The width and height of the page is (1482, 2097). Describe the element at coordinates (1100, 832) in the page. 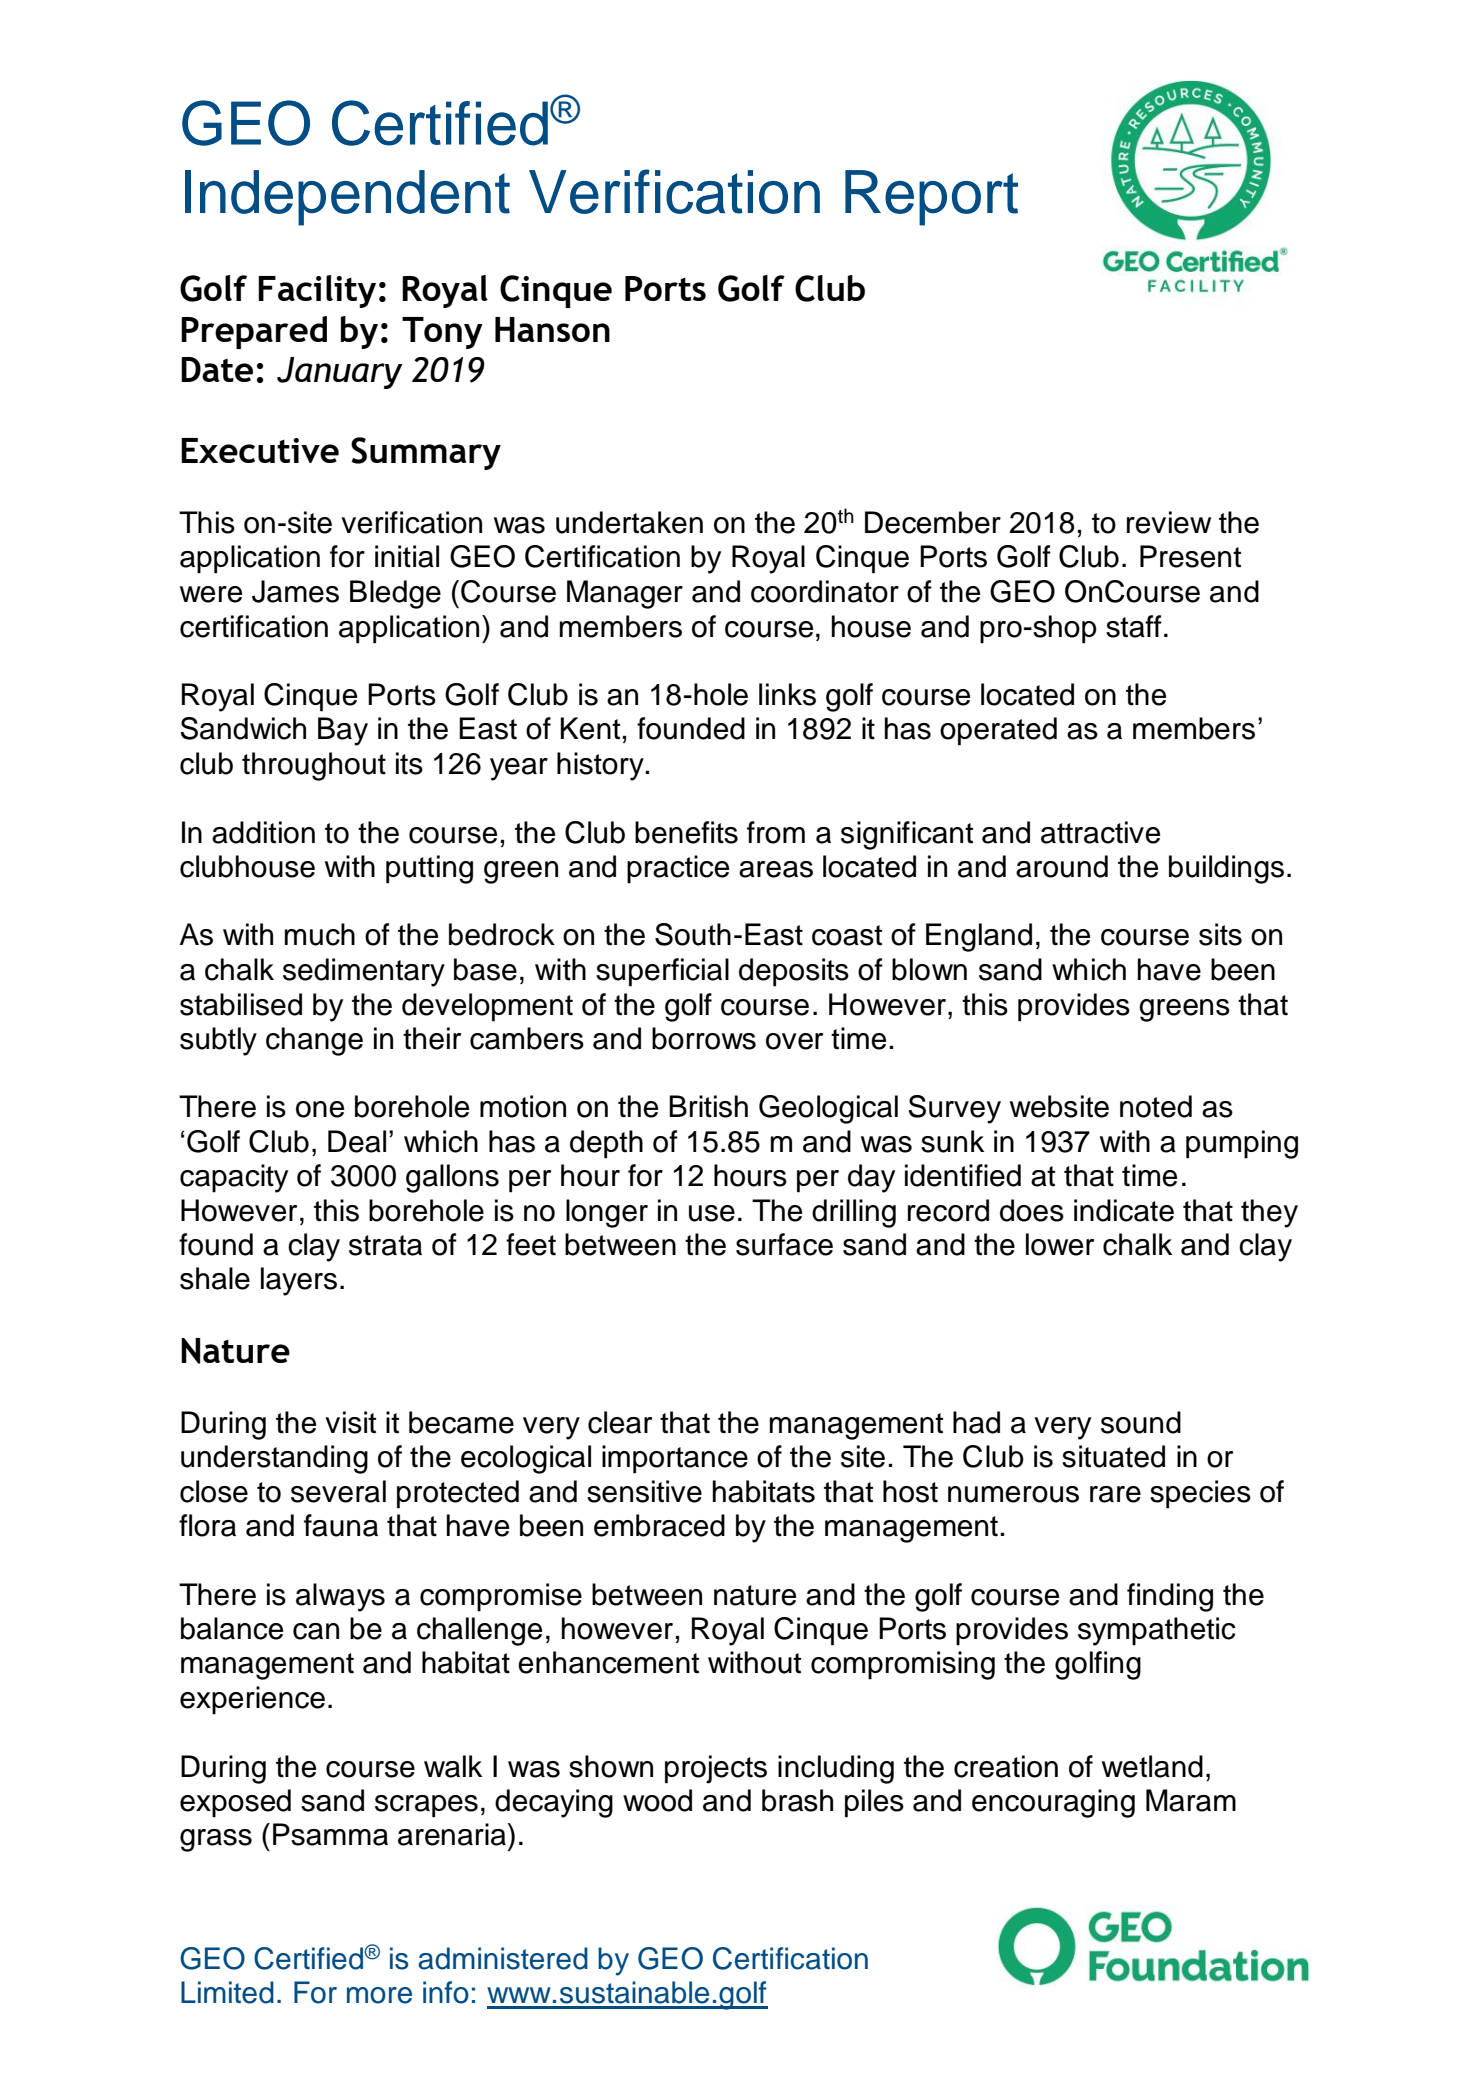

I see `attractive` at that location.
